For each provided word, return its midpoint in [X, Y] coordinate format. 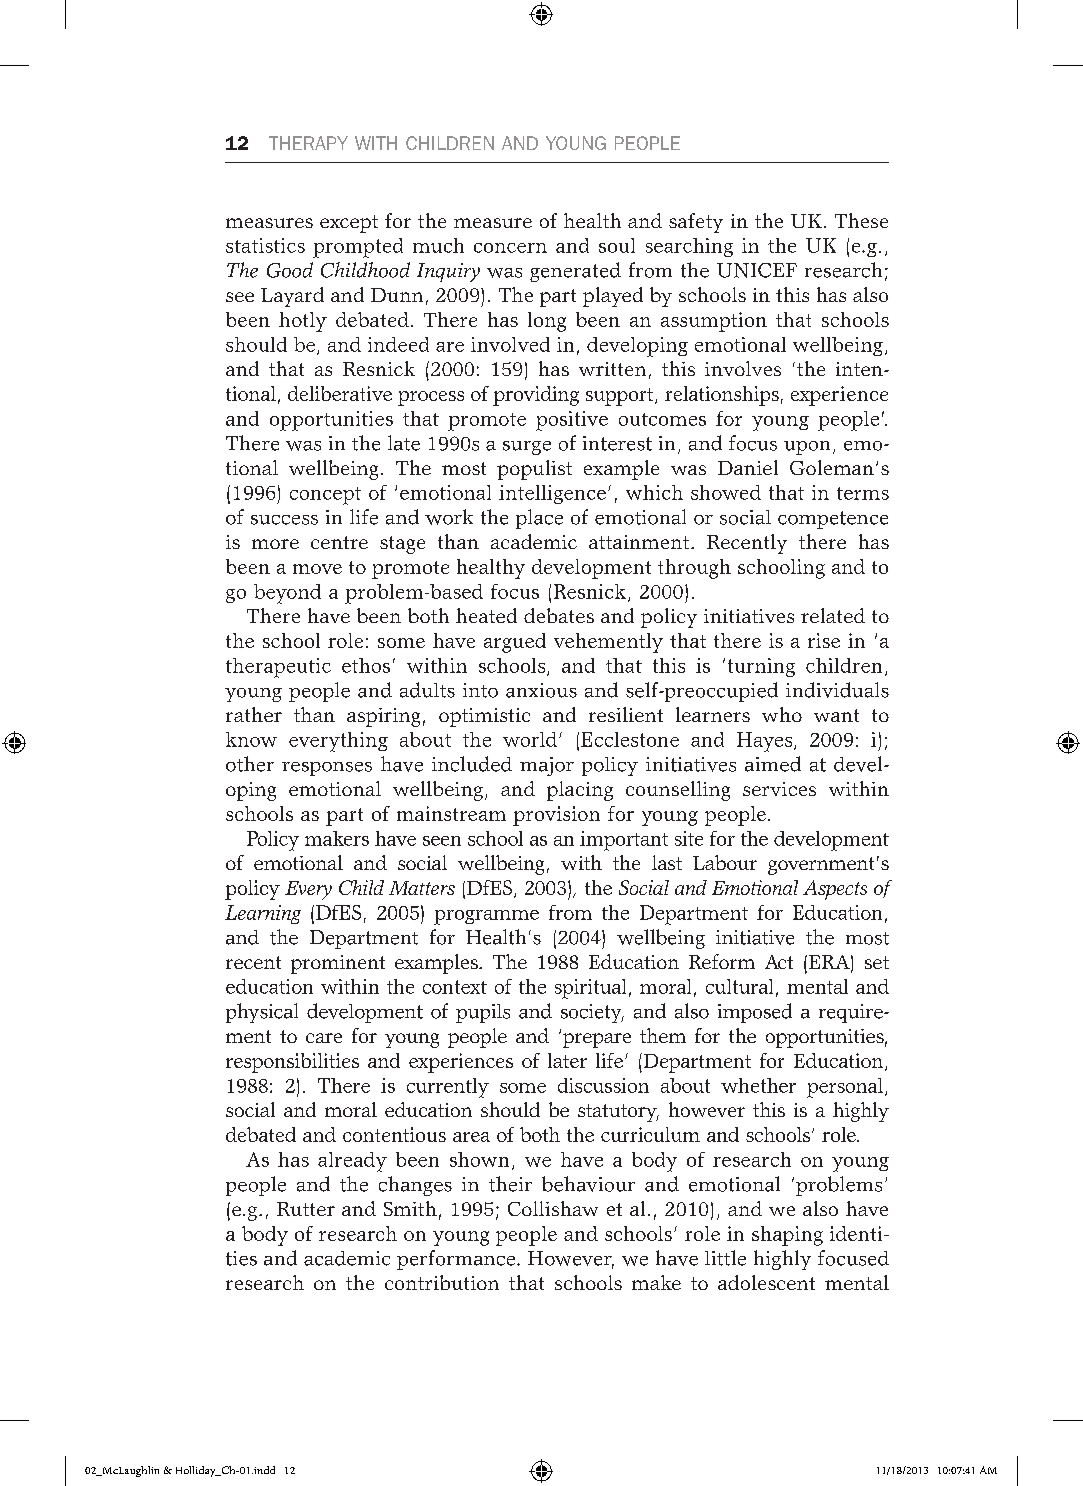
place [539, 519]
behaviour [588, 1184]
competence [833, 520]
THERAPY [308, 143]
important [624, 841]
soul [617, 245]
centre [339, 542]
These [861, 220]
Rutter [306, 1209]
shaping [787, 1236]
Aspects [835, 890]
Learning [263, 914]
